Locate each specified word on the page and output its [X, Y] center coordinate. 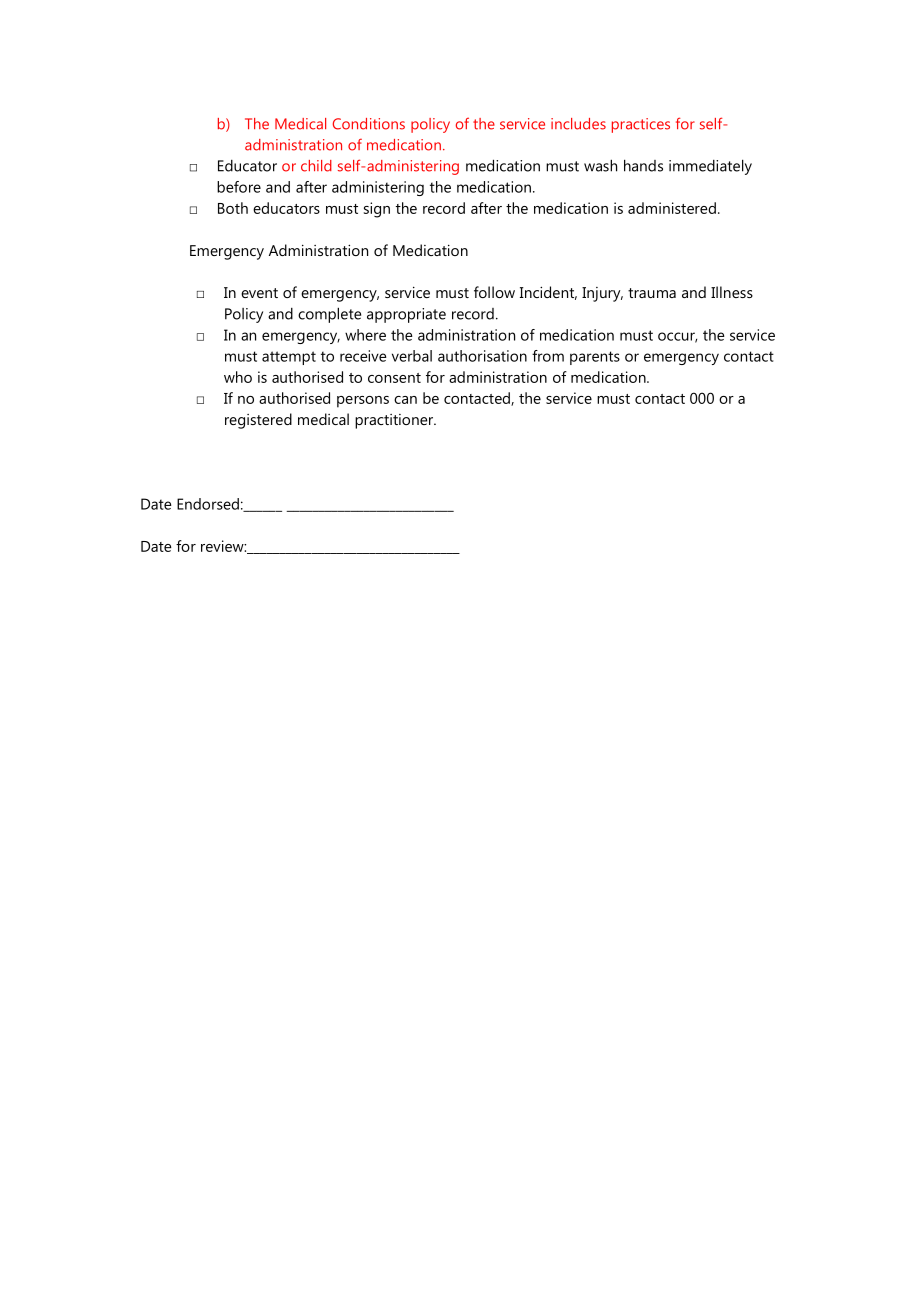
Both [233, 208]
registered [258, 421]
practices [641, 125]
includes [578, 124]
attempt [289, 358]
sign [377, 210]
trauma [652, 293]
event [259, 293]
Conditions [369, 124]
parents [595, 358]
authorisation [482, 356]
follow [494, 292]
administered [672, 208]
